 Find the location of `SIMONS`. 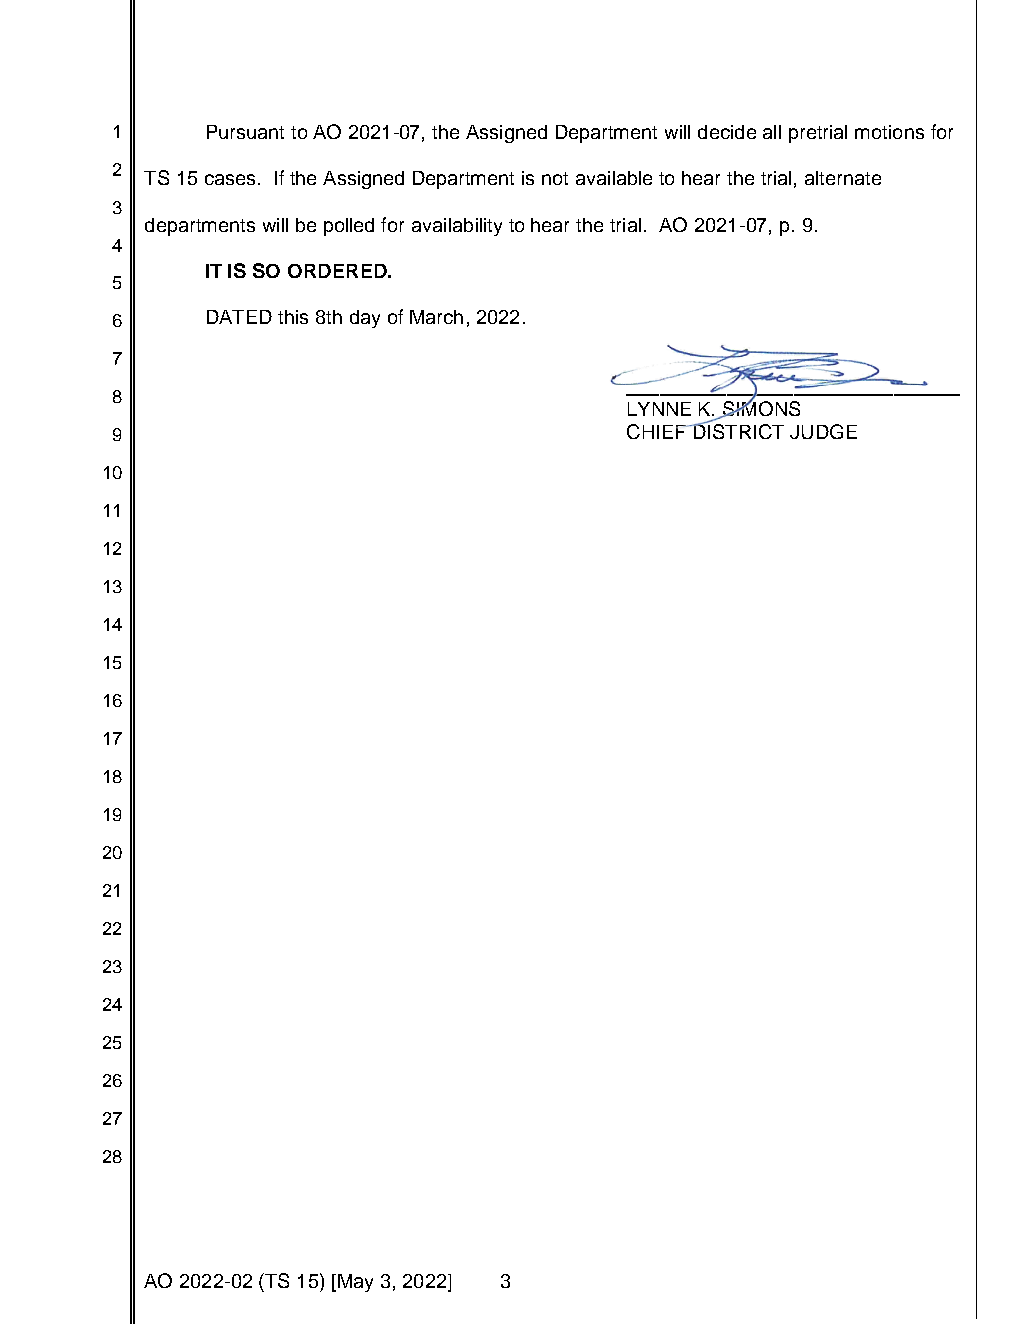

SIMONS is located at coordinates (760, 408).
